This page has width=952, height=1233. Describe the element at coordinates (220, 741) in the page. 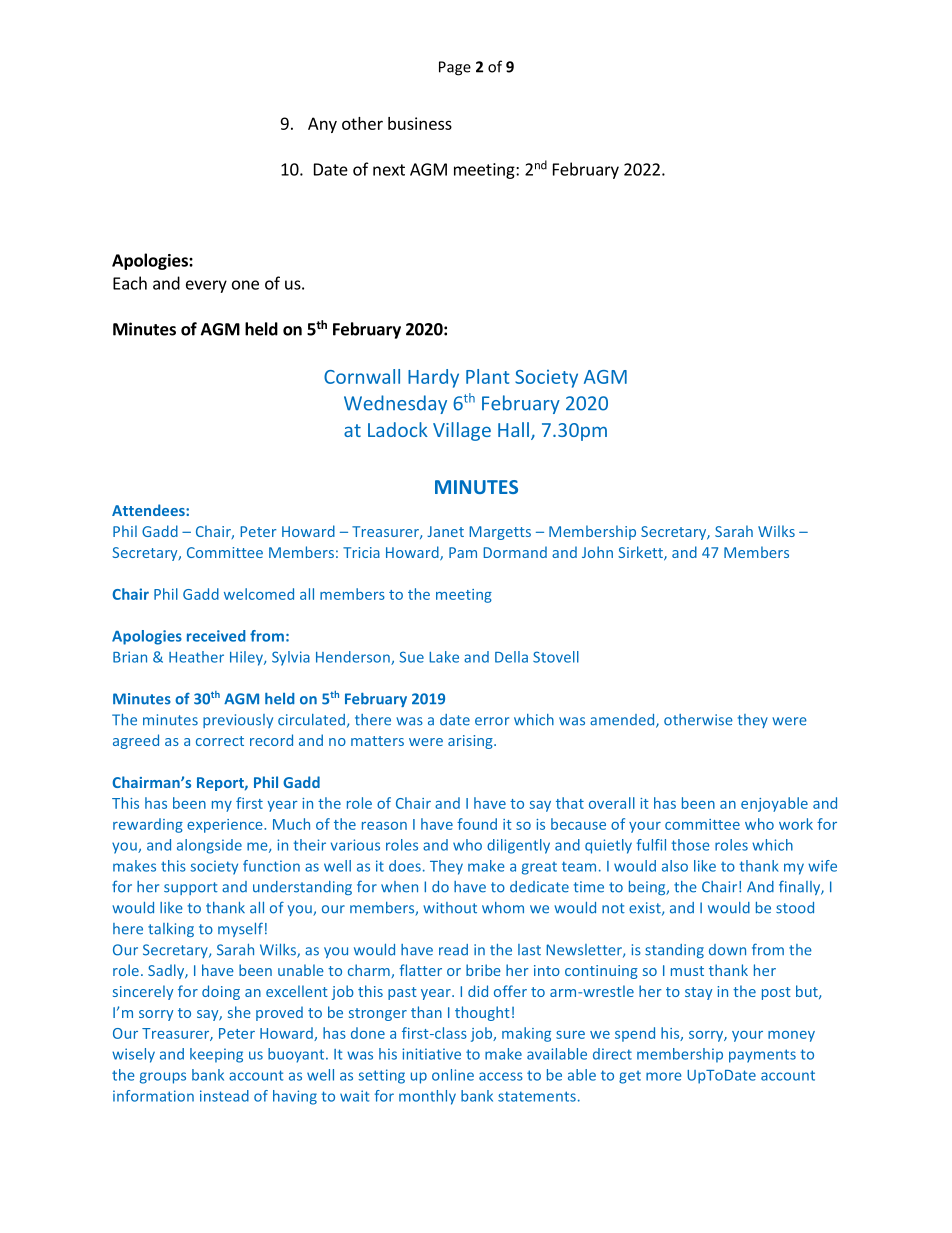

I see `correct` at that location.
